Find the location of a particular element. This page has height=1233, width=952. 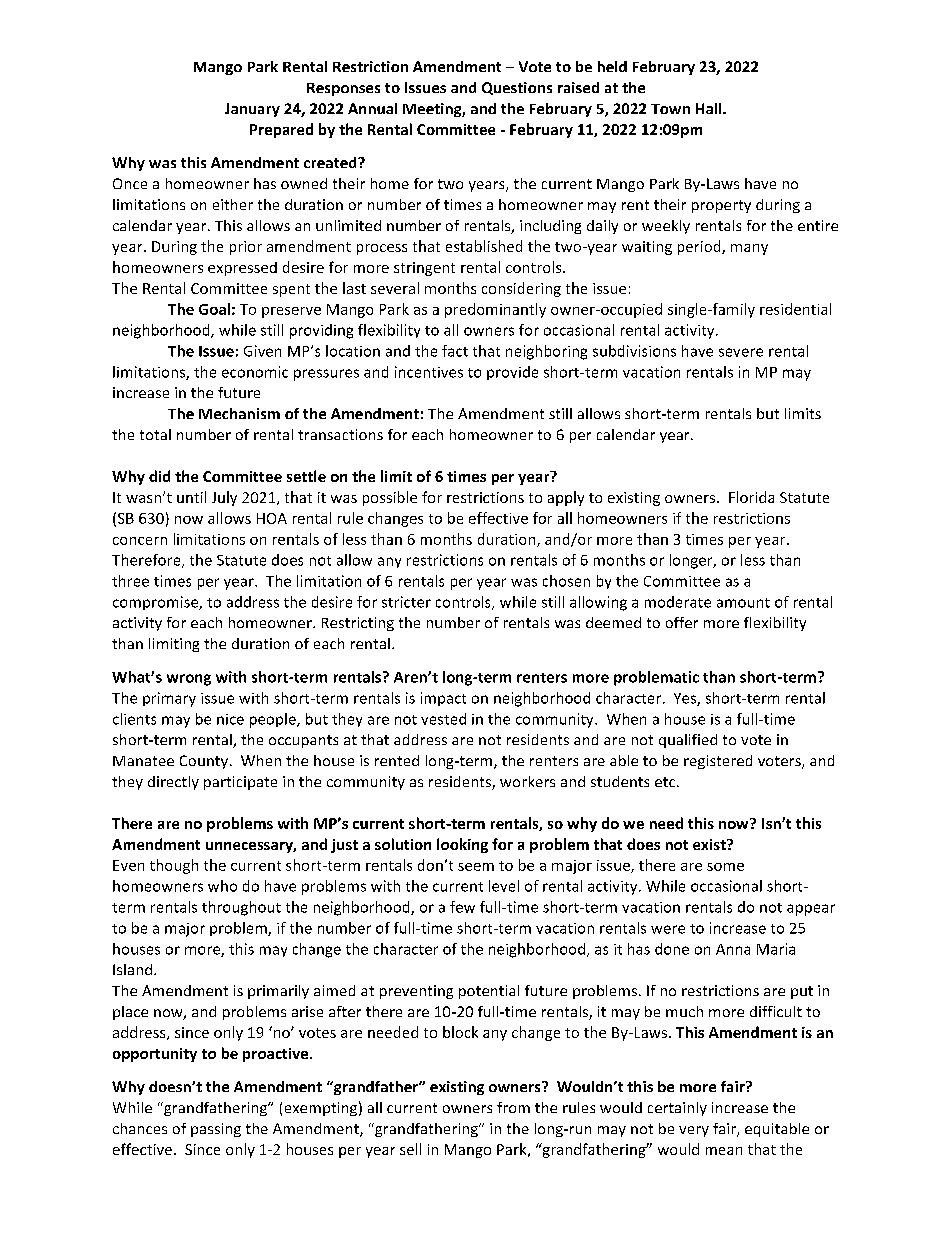

County is located at coordinates (205, 762).
